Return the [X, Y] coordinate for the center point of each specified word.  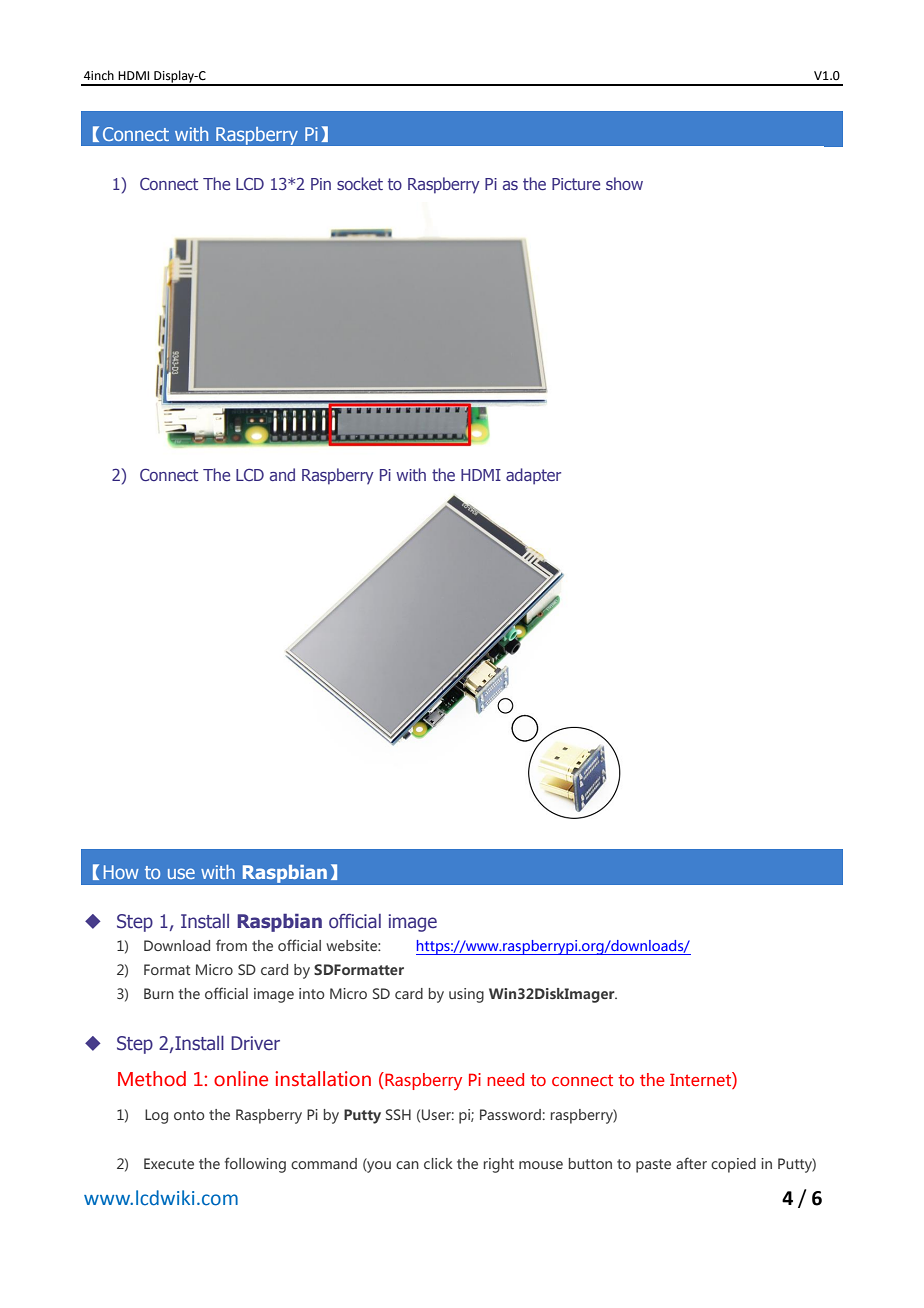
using [466, 995]
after [691, 1163]
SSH [398, 1114]
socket [360, 183]
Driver [255, 1043]
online [241, 1079]
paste [653, 1166]
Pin [321, 184]
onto [189, 1115]
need [505, 1079]
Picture [576, 184]
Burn [159, 993]
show [624, 183]
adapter [533, 476]
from [231, 945]
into [312, 993]
